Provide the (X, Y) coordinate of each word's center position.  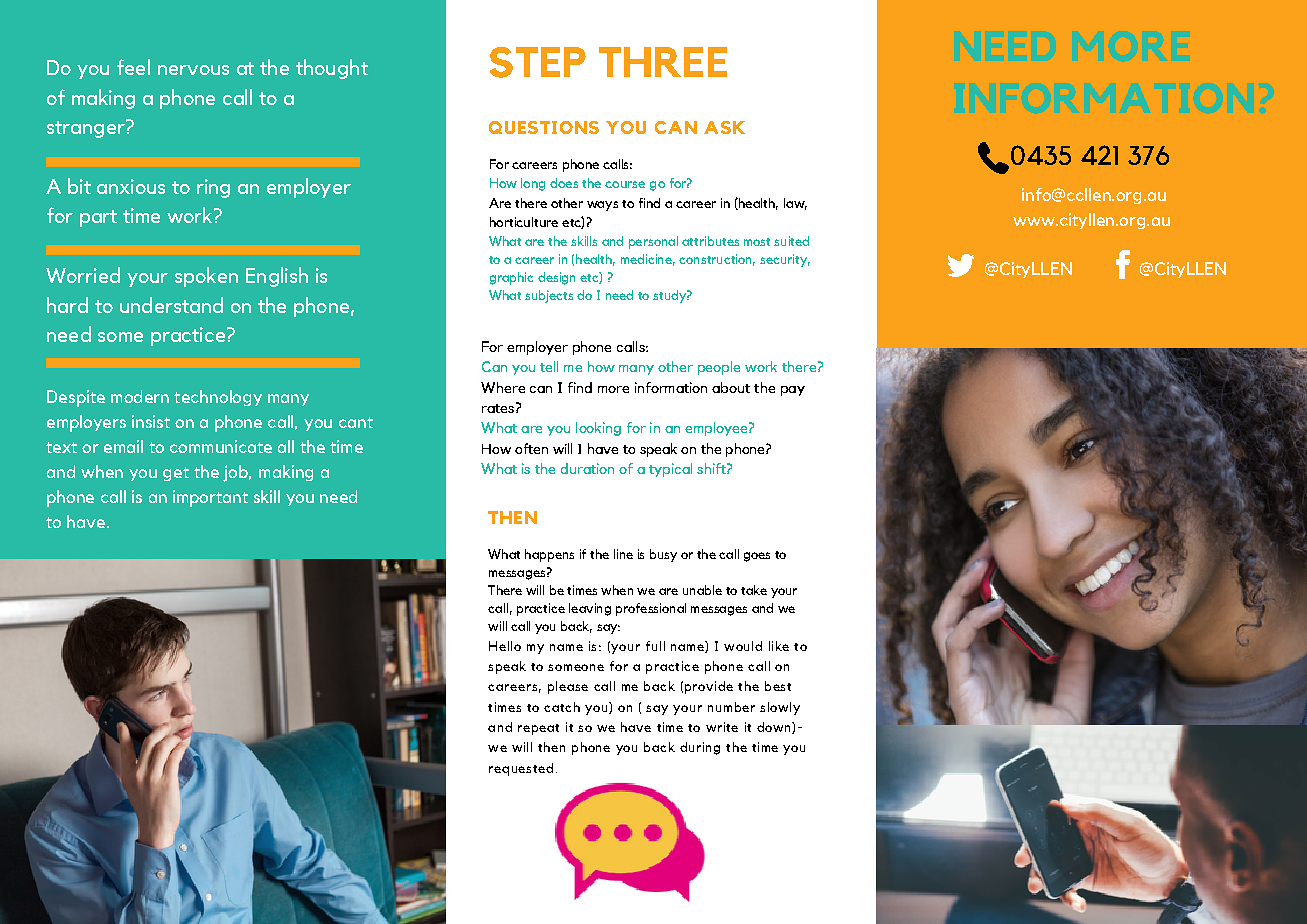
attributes (710, 241)
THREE (663, 62)
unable (702, 590)
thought (332, 69)
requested (521, 769)
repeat (538, 729)
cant (356, 422)
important (210, 498)
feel (133, 67)
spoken (206, 277)
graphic (511, 278)
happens (549, 555)
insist (151, 421)
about (731, 387)
